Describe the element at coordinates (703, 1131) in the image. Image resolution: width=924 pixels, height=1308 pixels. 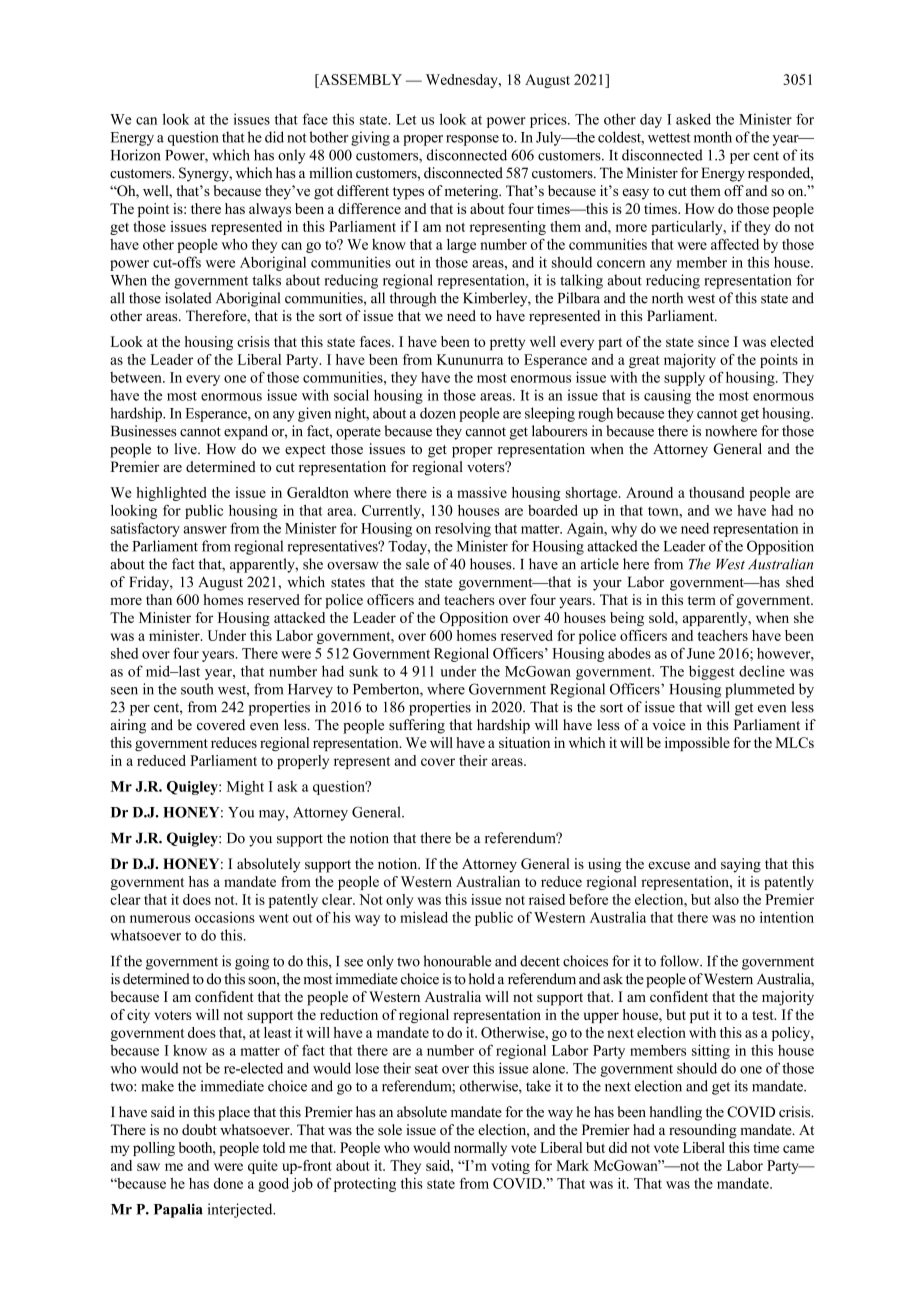
I see `resounding` at that location.
